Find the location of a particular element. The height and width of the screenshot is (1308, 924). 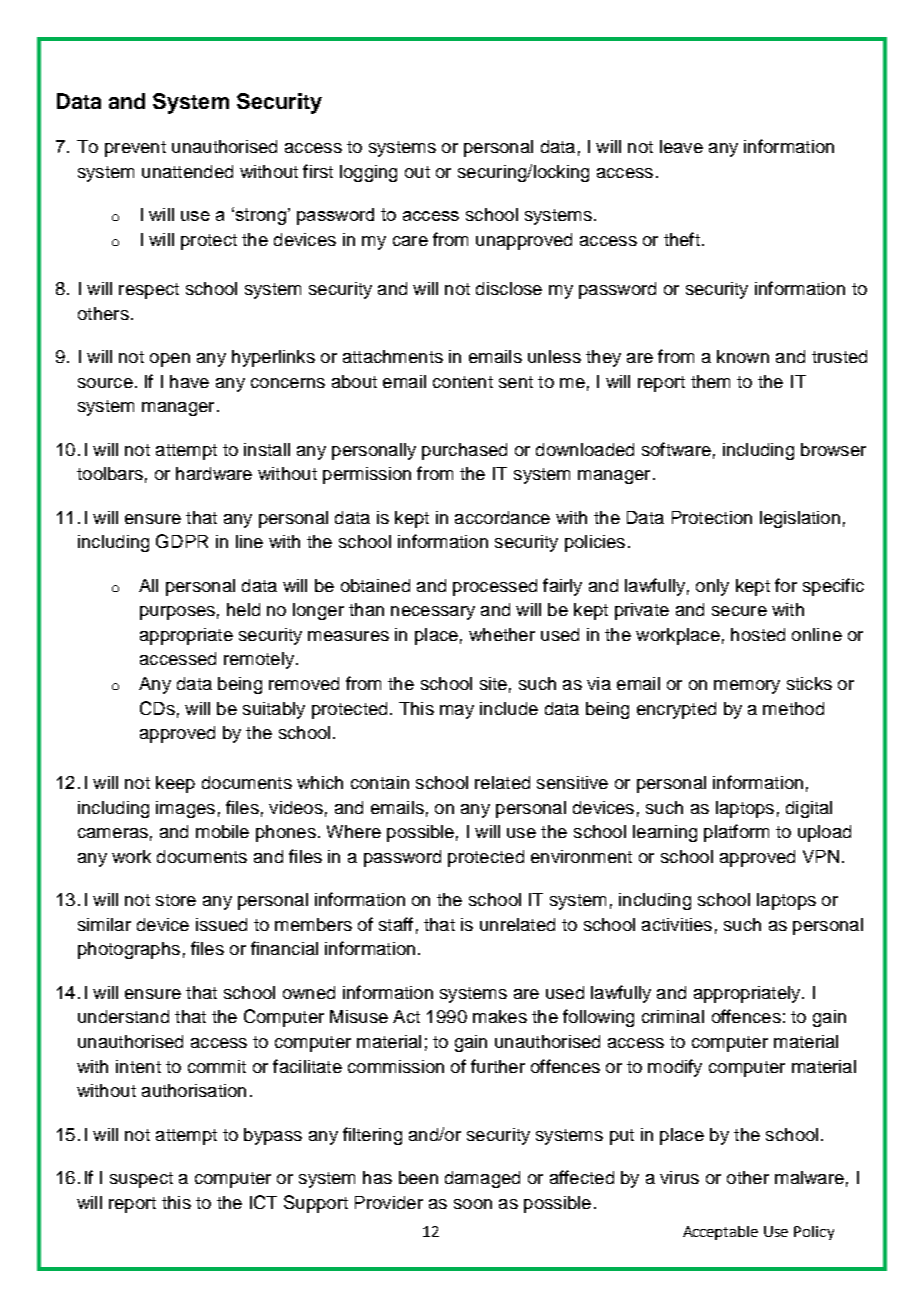

site is located at coordinates (493, 683).
